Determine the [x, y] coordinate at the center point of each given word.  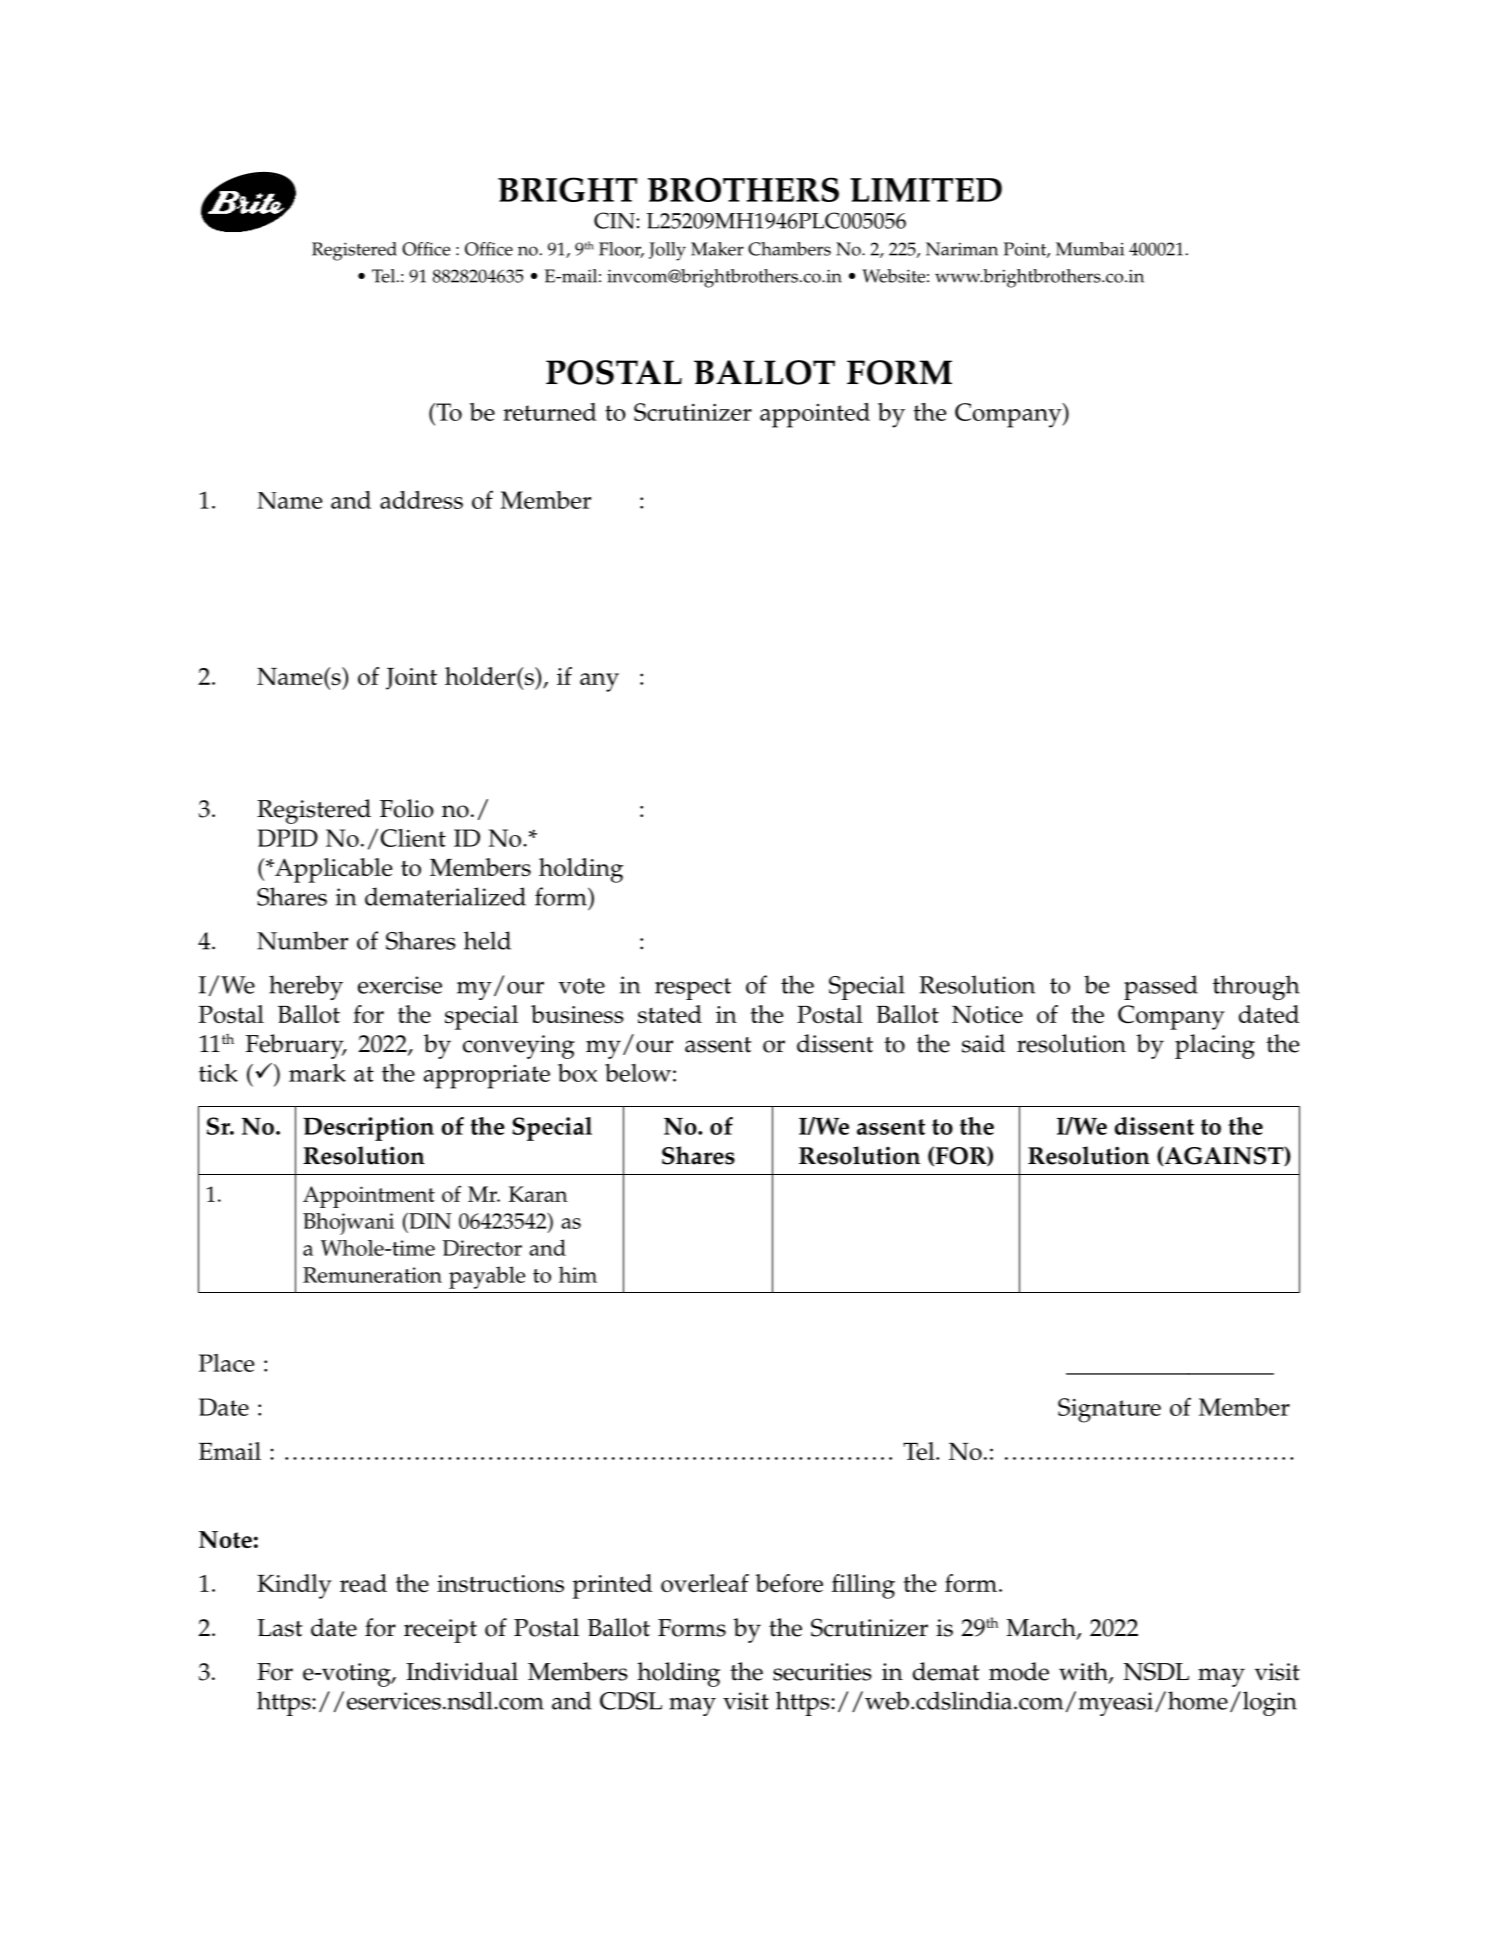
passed [1161, 987]
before [789, 1583]
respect [693, 989]
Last [279, 1628]
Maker [717, 249]
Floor [621, 250]
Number [302, 940]
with [1084, 1672]
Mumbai [1090, 249]
